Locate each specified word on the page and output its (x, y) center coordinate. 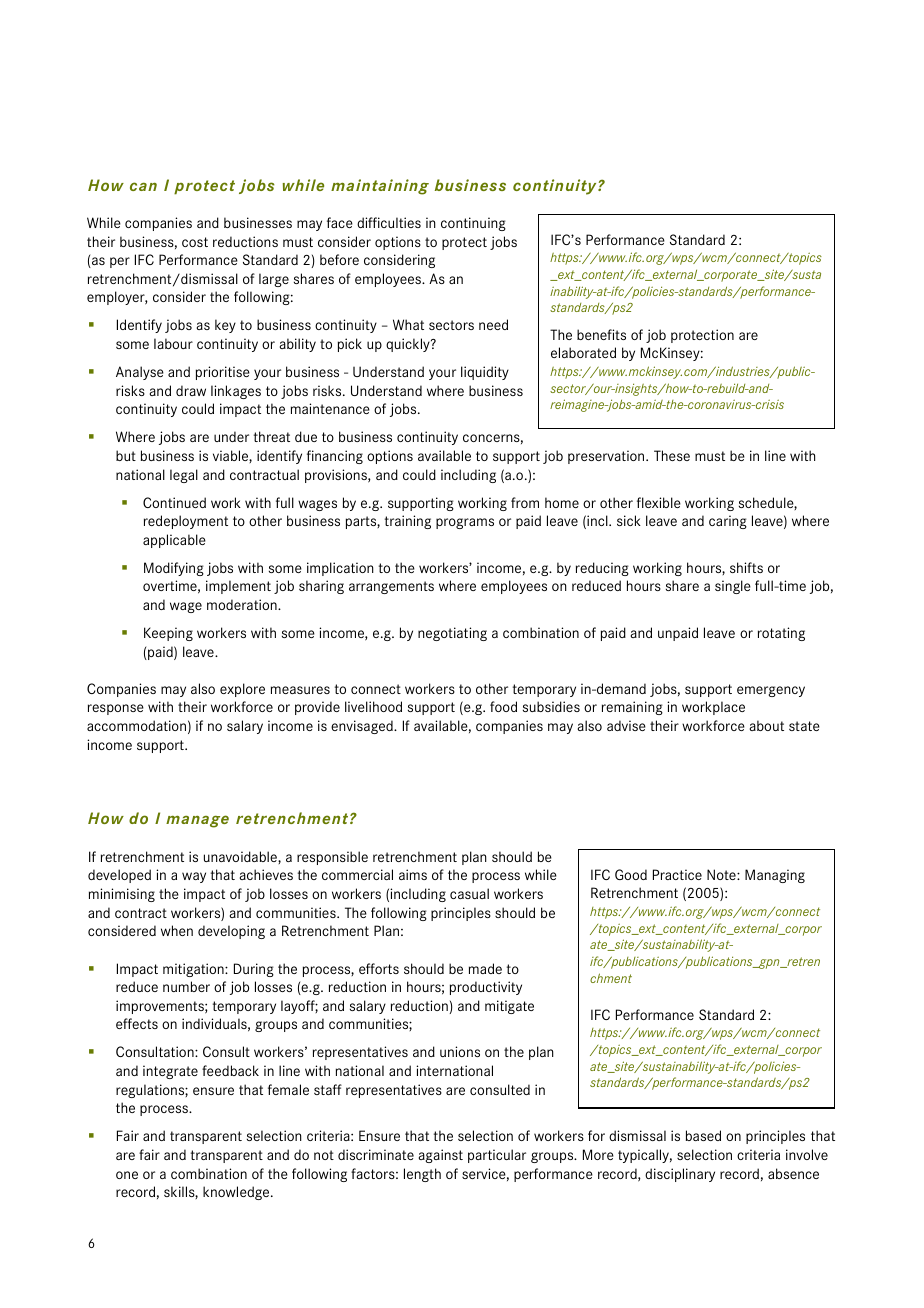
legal (184, 476)
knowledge (237, 1193)
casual (469, 893)
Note (722, 874)
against (441, 1156)
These (672, 455)
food (503, 706)
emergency (771, 691)
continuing (473, 224)
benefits (601, 334)
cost (195, 242)
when (177, 930)
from (525, 502)
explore (242, 690)
